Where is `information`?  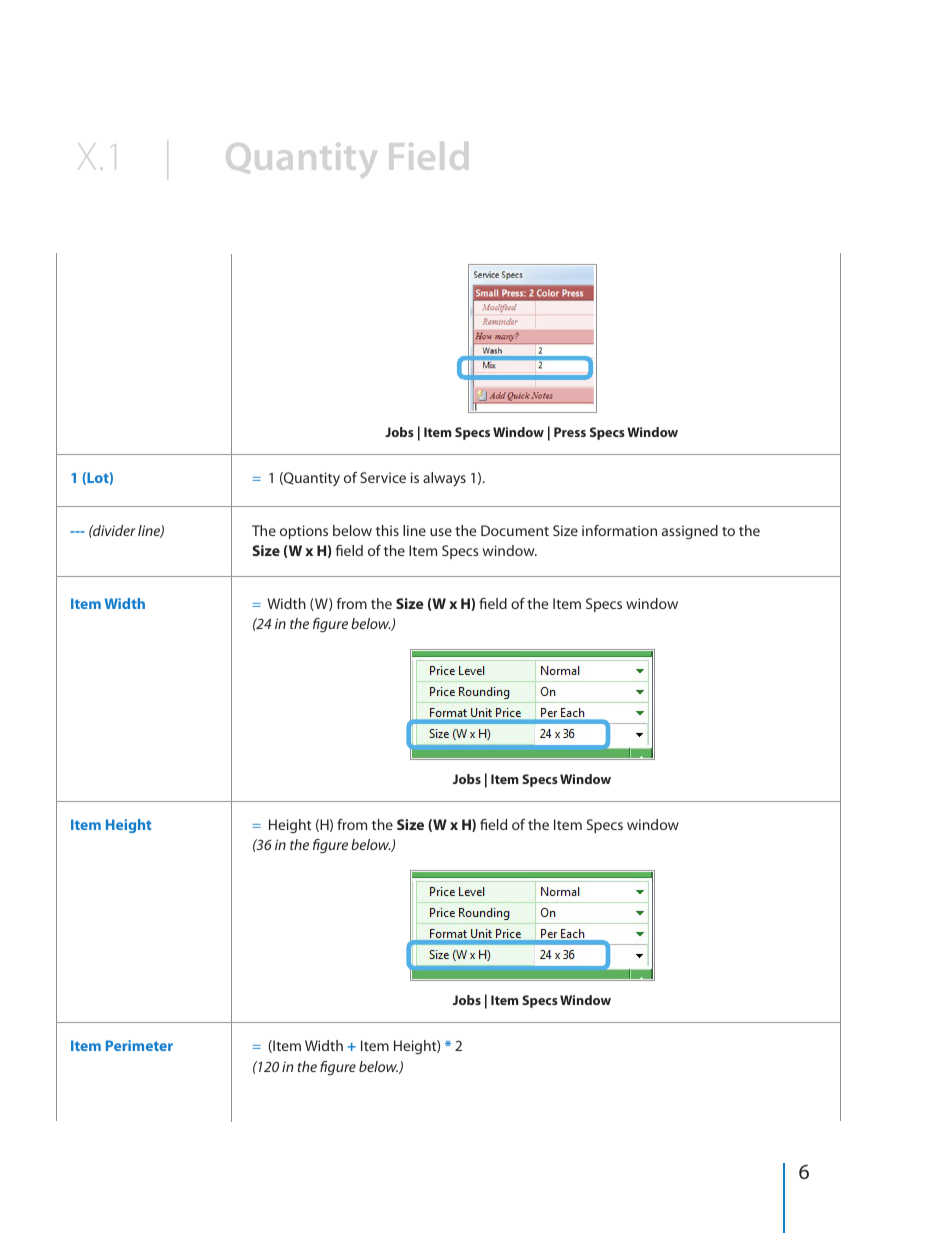
information is located at coordinates (619, 530).
